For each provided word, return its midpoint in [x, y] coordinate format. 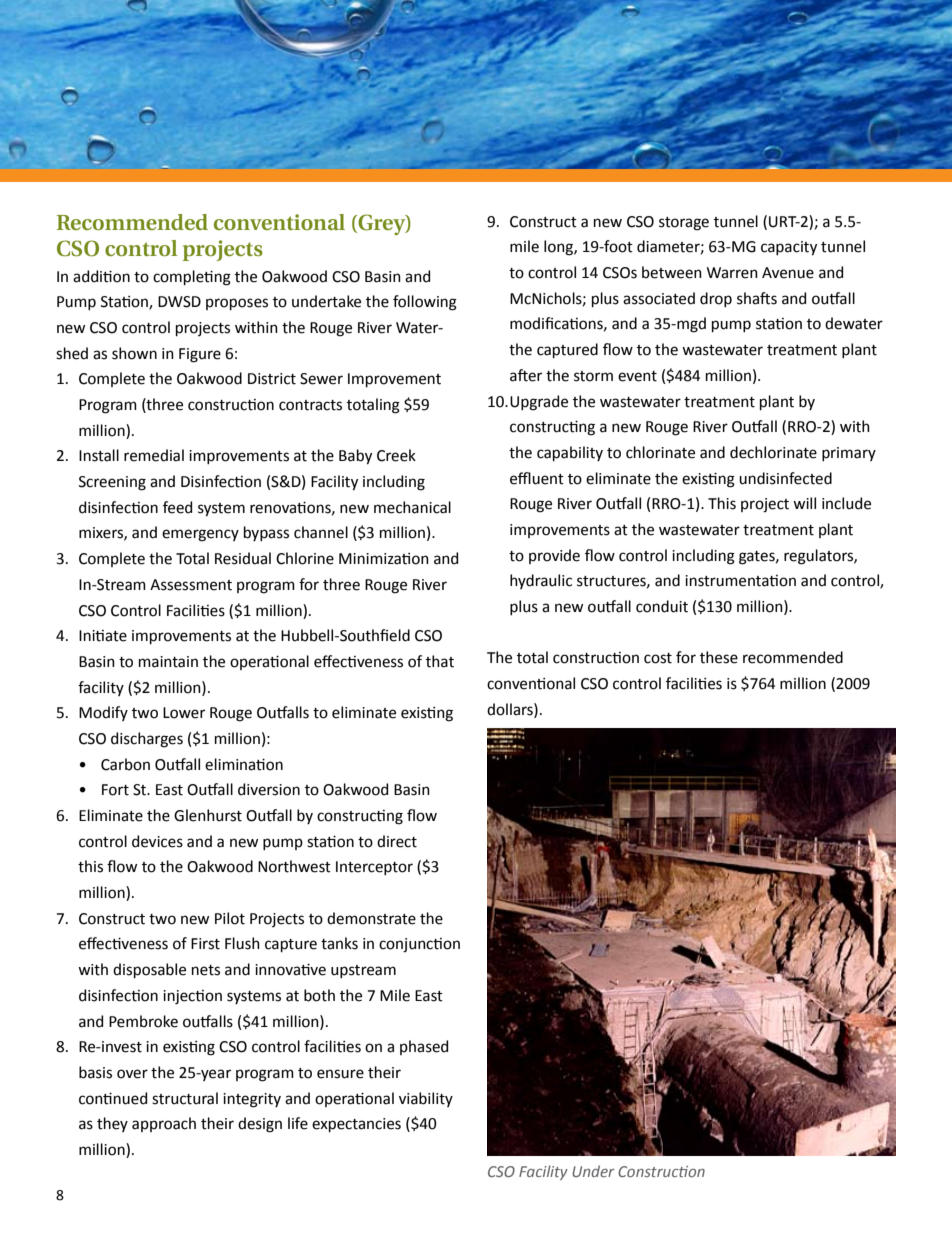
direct [397, 841]
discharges [147, 740]
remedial [154, 455]
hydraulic [541, 581]
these [719, 657]
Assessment [191, 585]
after [526, 375]
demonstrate [371, 918]
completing [192, 278]
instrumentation [740, 581]
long [559, 248]
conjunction [419, 945]
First [205, 944]
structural [185, 1098]
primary [849, 454]
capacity [789, 248]
